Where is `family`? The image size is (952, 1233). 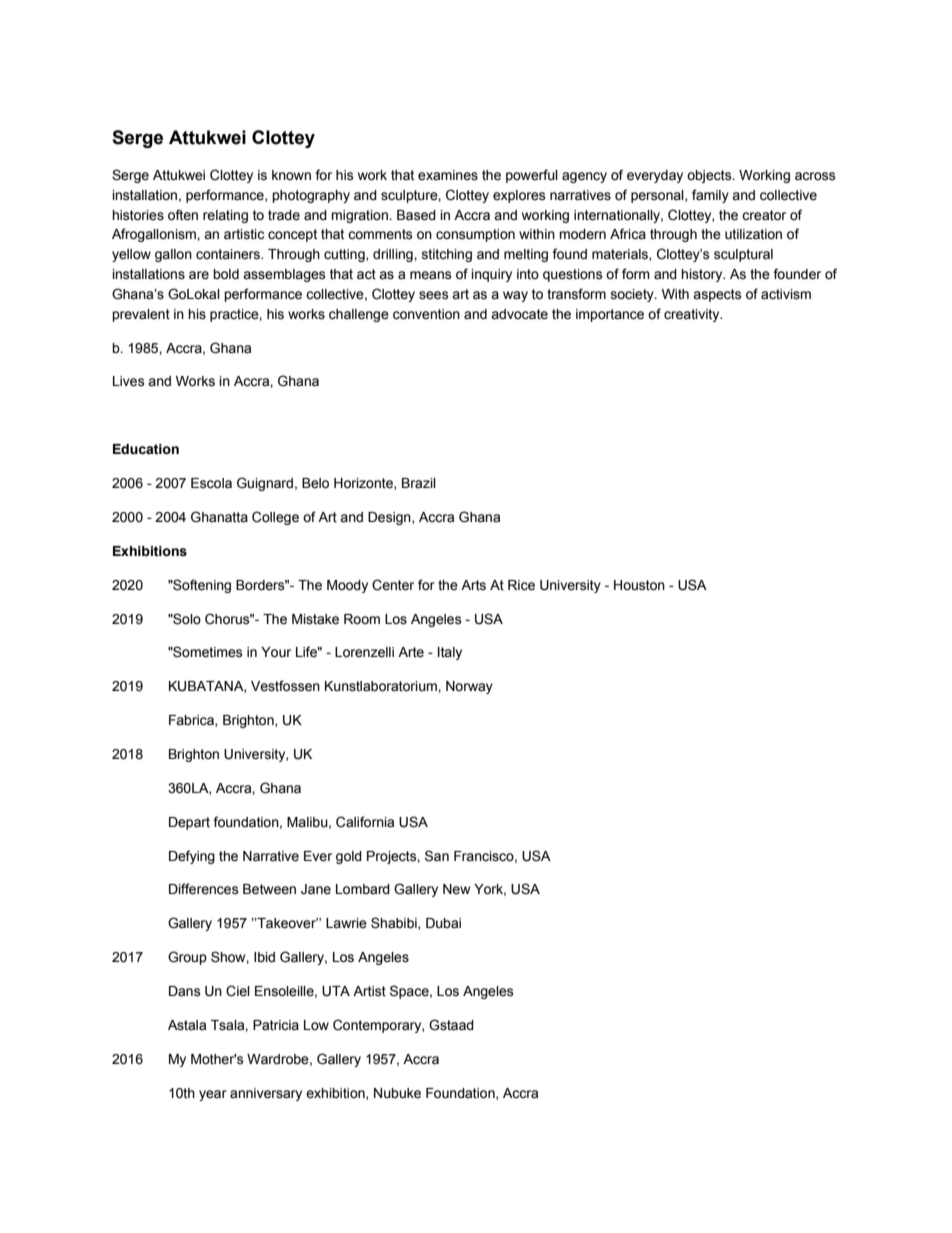 family is located at coordinates (710, 196).
